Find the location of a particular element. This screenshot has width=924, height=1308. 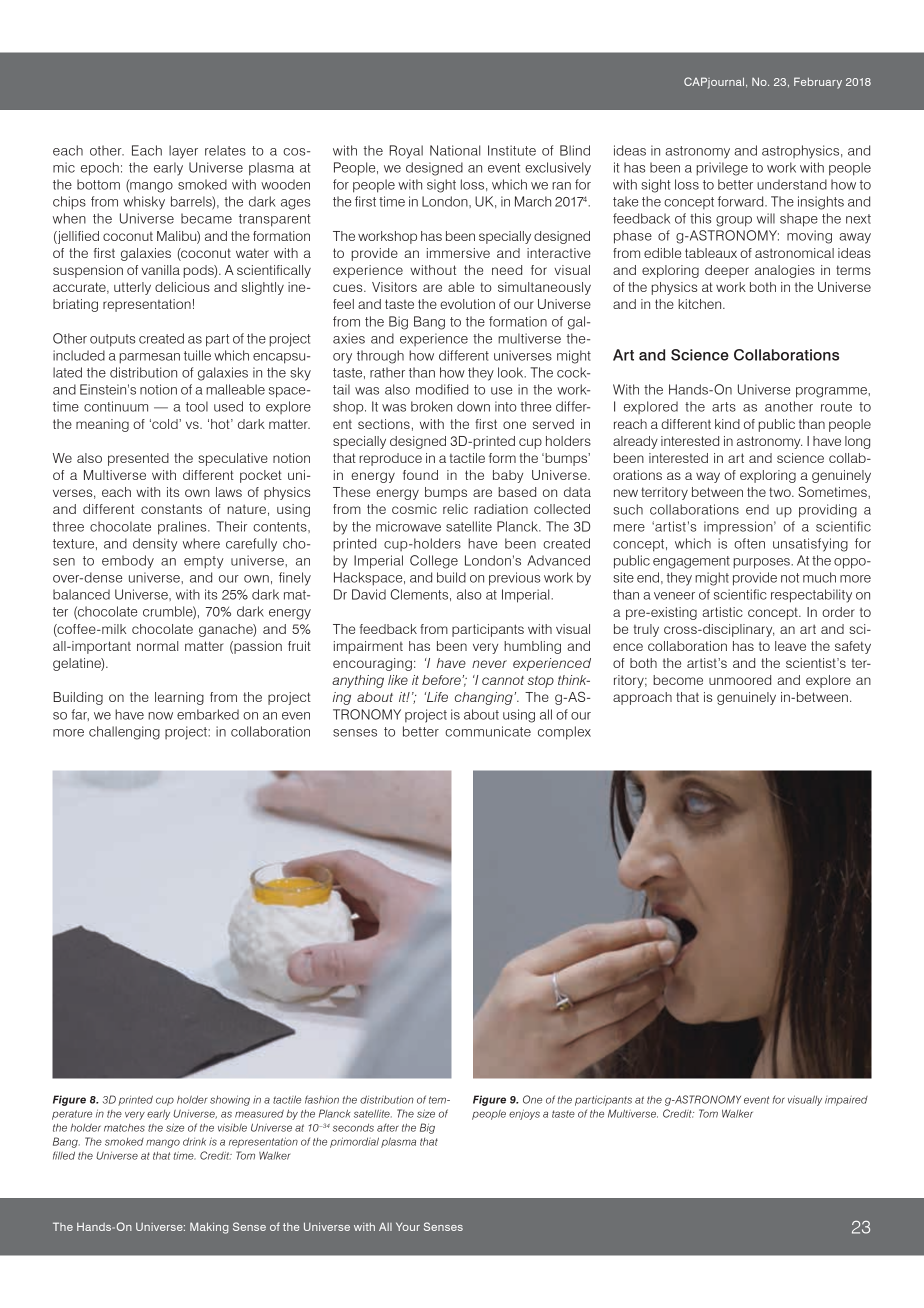

February is located at coordinates (818, 83).
